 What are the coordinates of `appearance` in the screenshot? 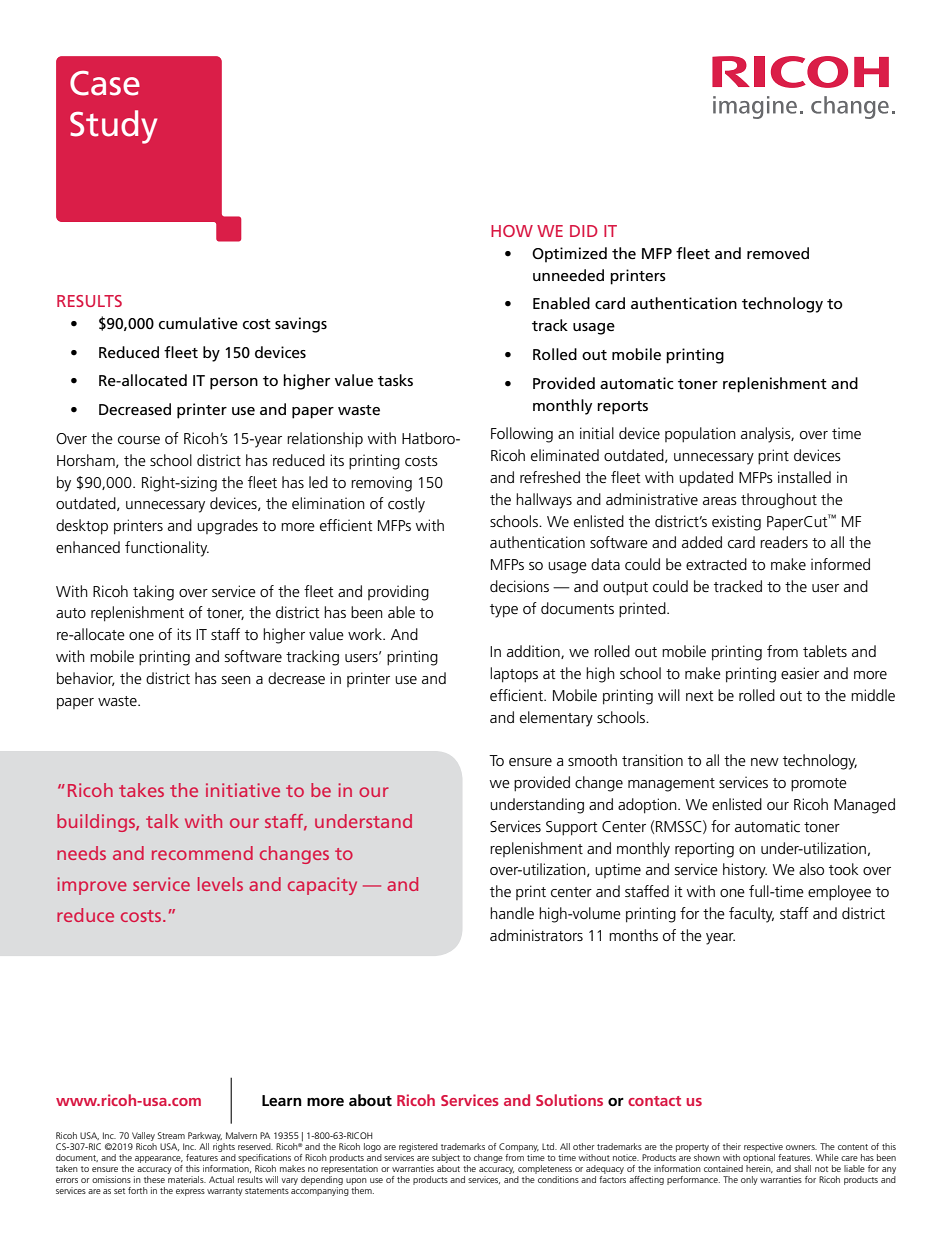 It's located at (159, 1159).
